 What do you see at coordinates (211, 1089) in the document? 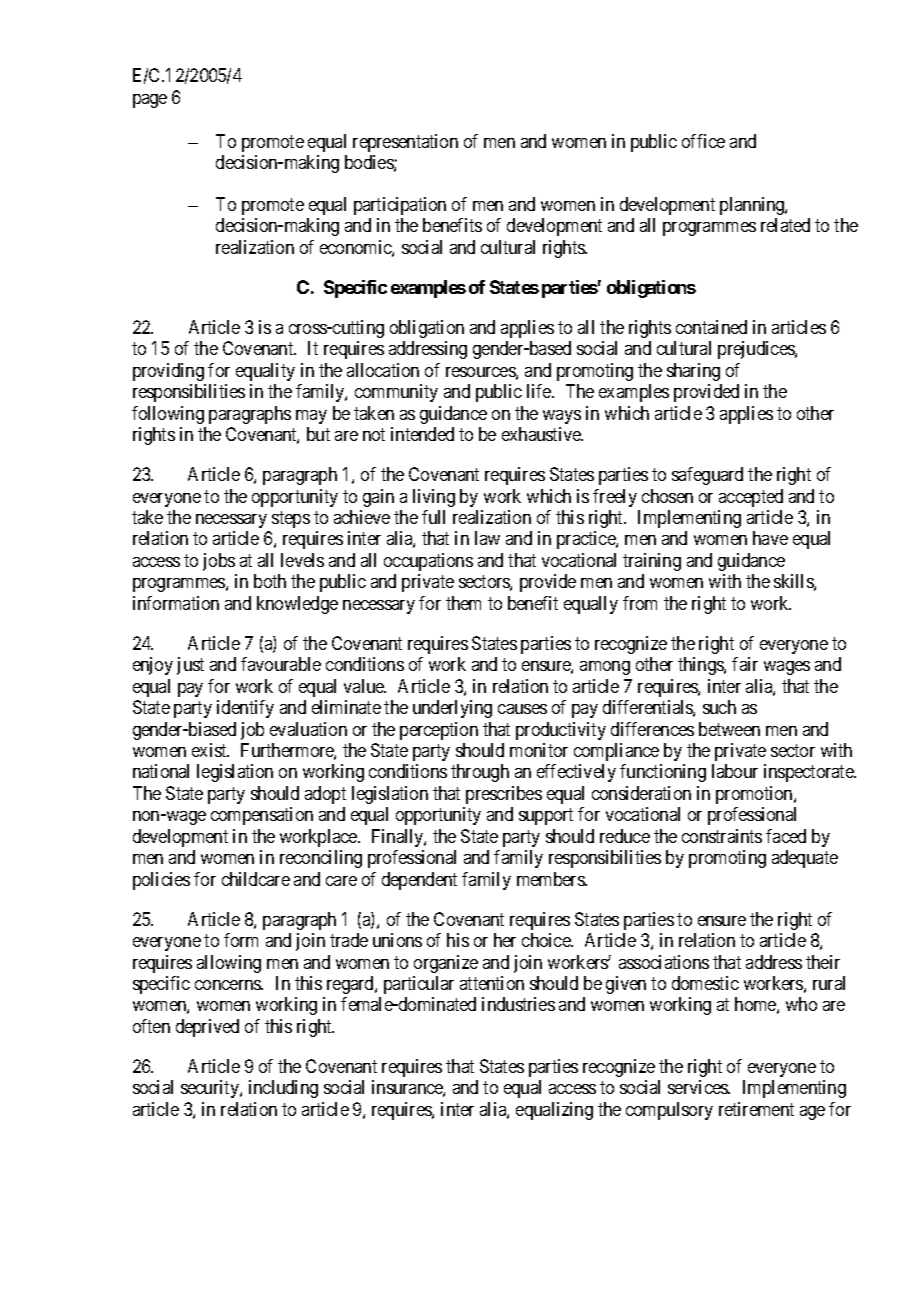
I see `security` at bounding box center [211, 1089].
